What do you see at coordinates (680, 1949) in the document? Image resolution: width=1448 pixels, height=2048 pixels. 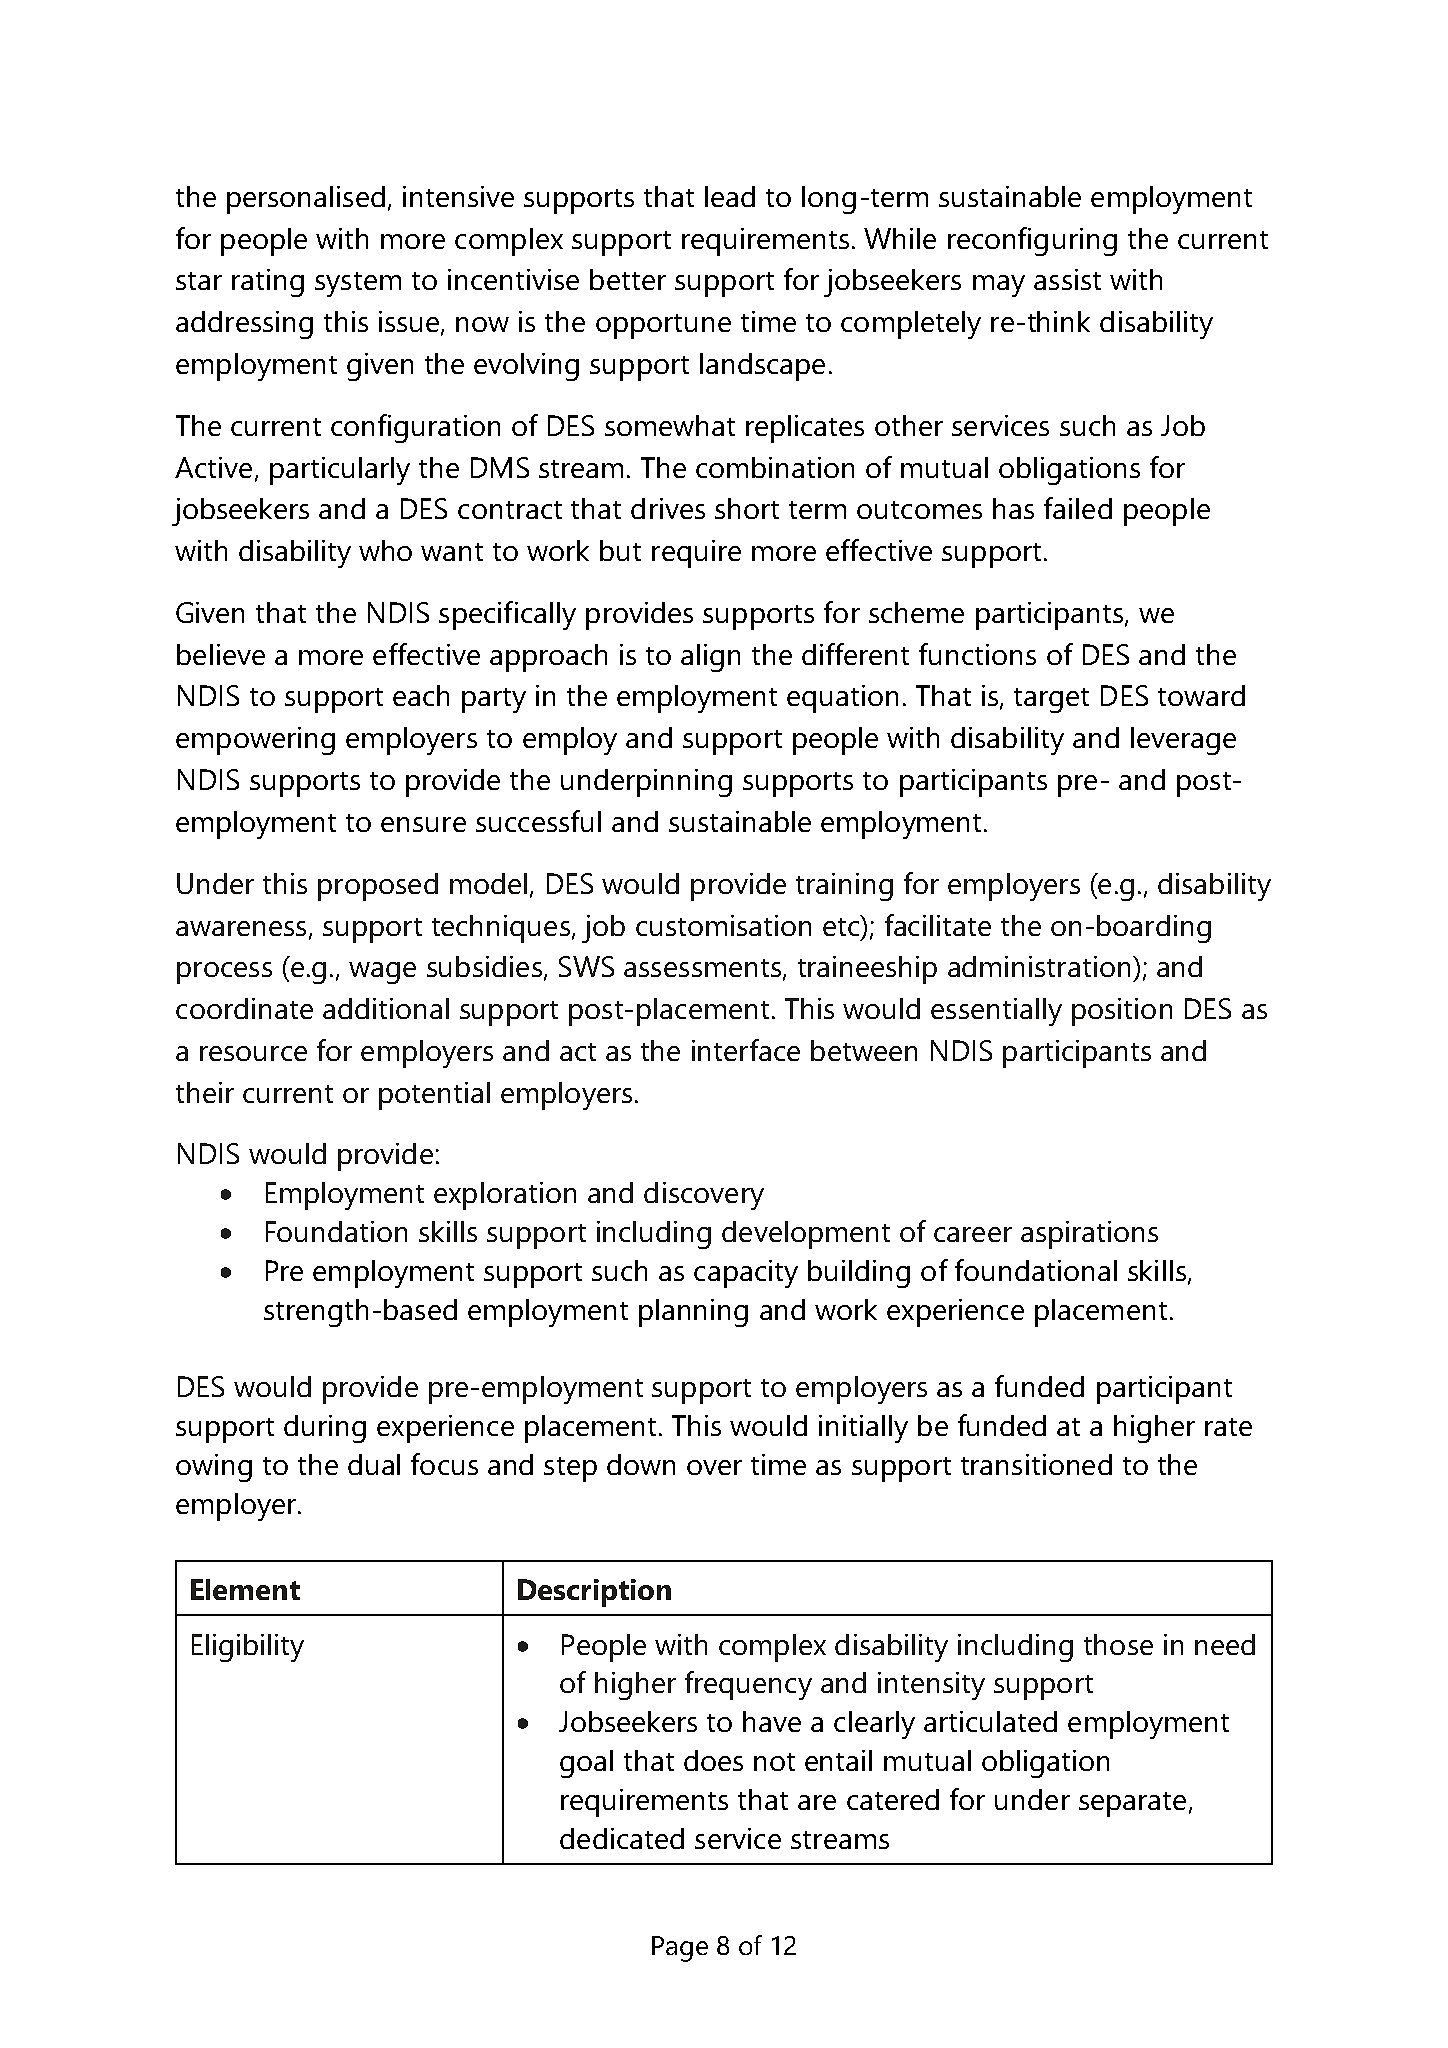 I see `Page` at bounding box center [680, 1949].
